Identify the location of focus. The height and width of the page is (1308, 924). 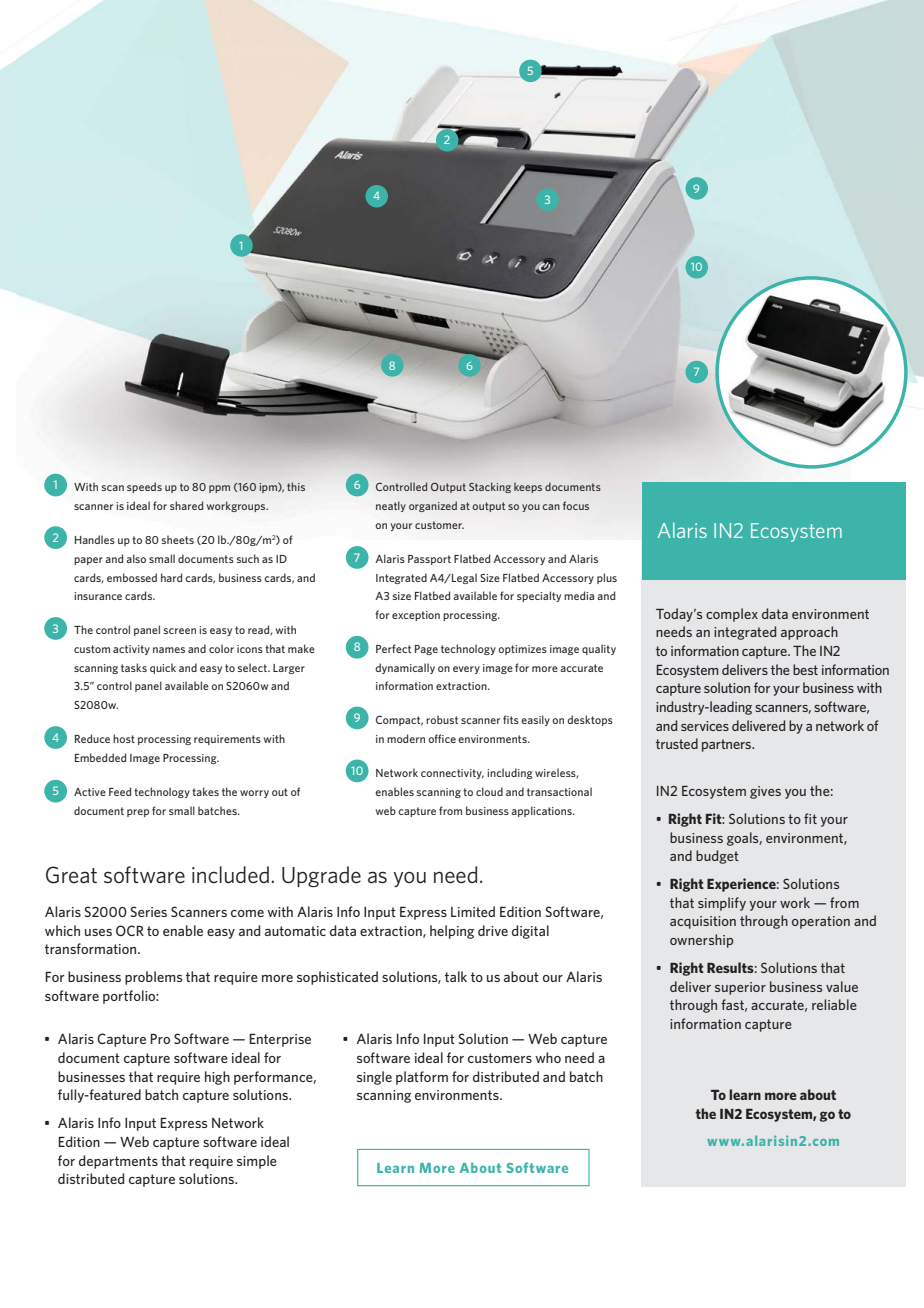
(576, 505).
